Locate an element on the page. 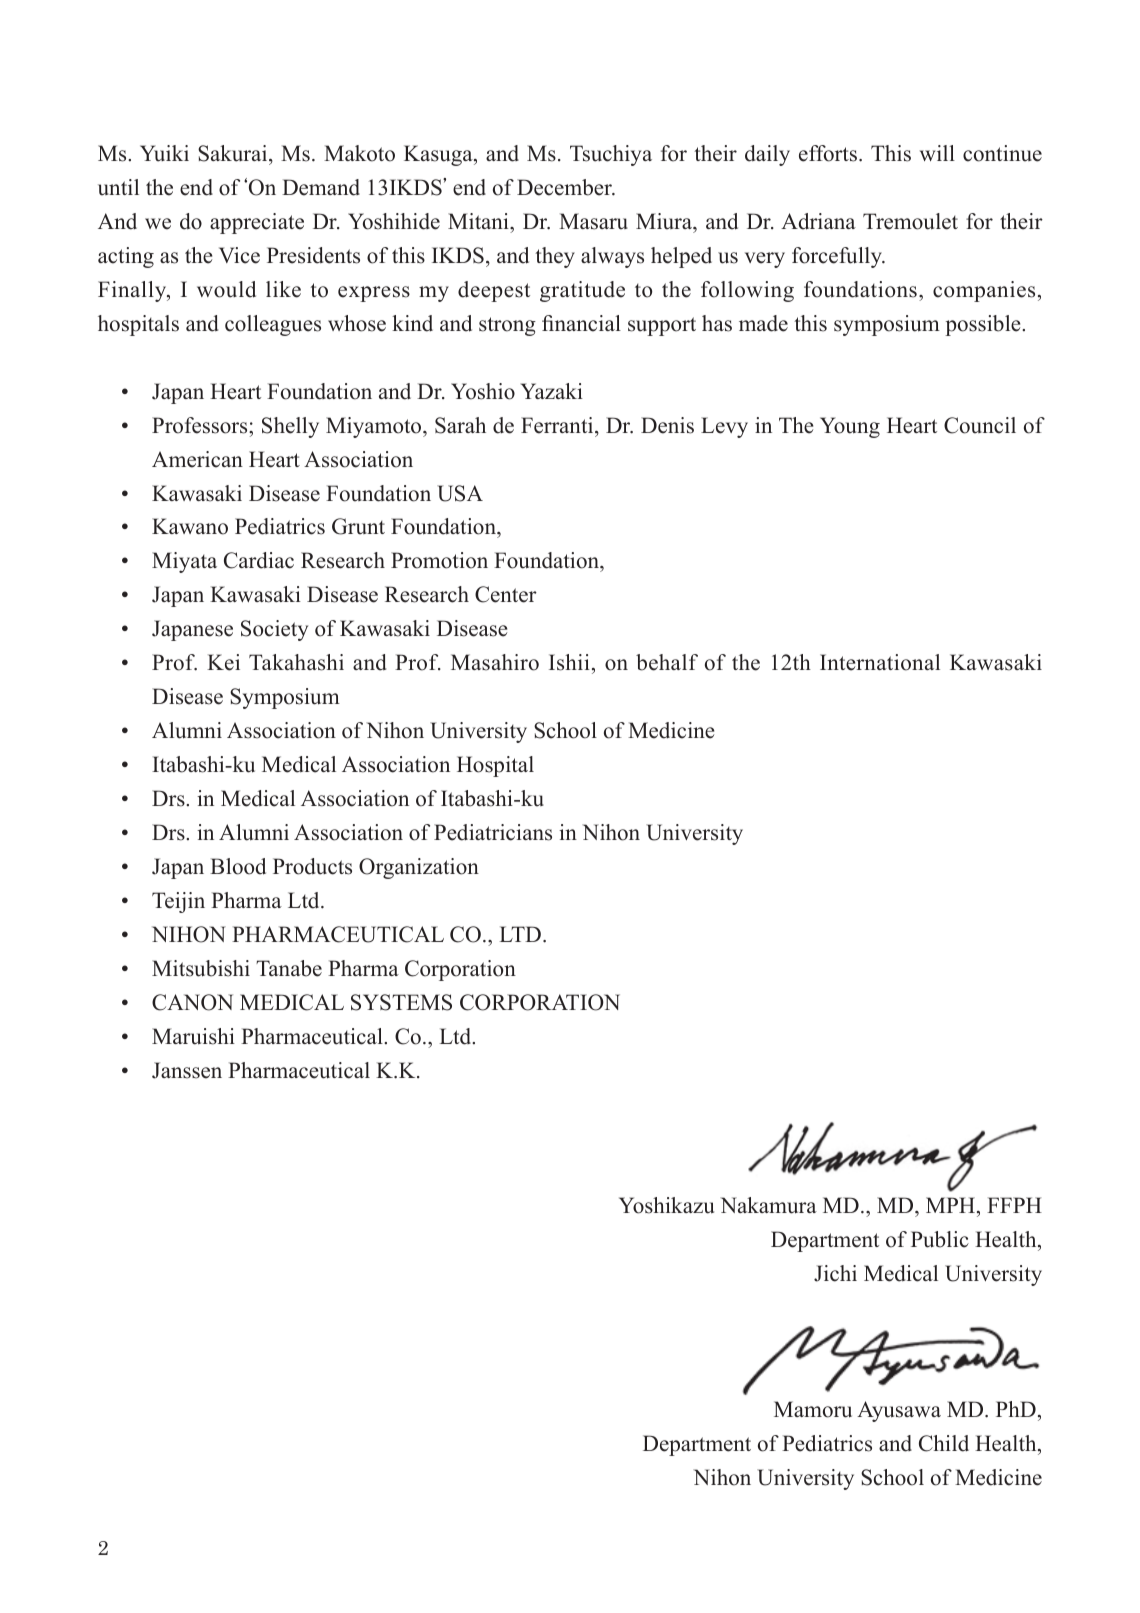  Center is located at coordinates (506, 594).
